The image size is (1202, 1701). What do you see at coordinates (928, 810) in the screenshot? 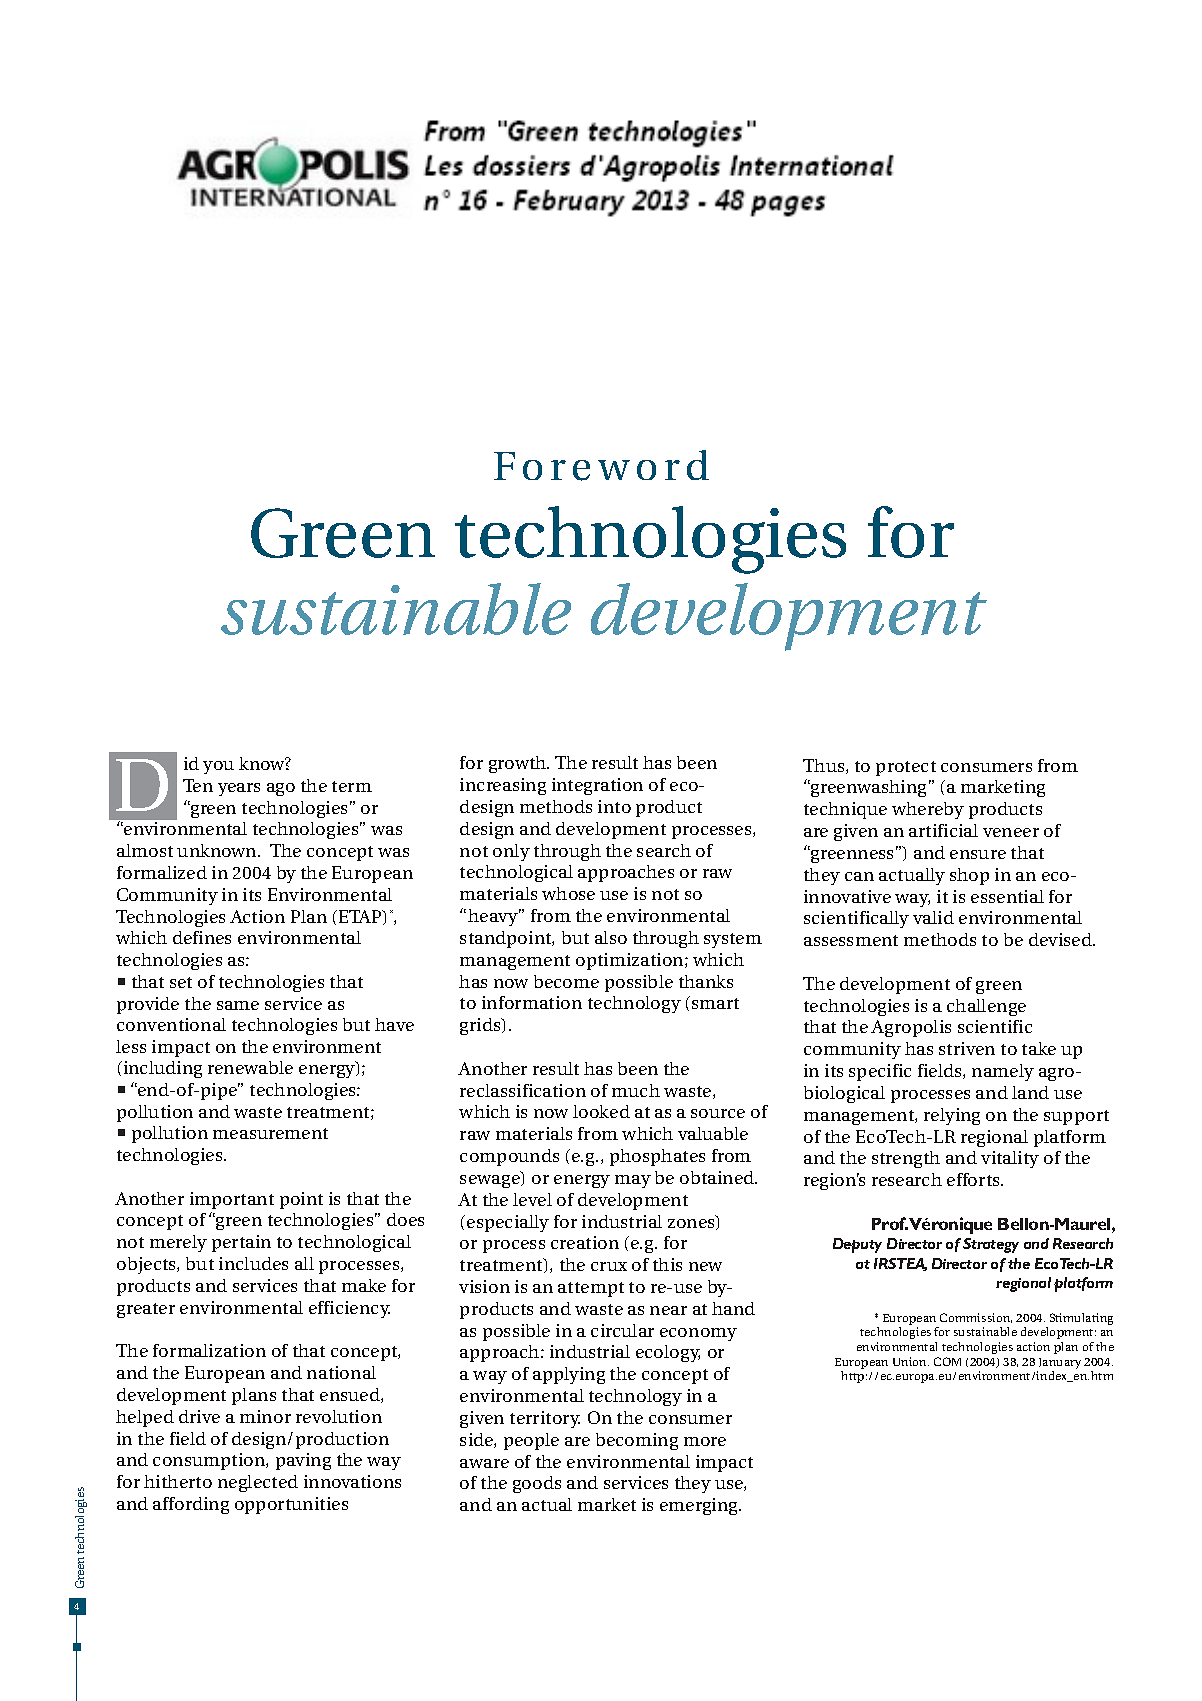
I see `whereby` at bounding box center [928, 810].
